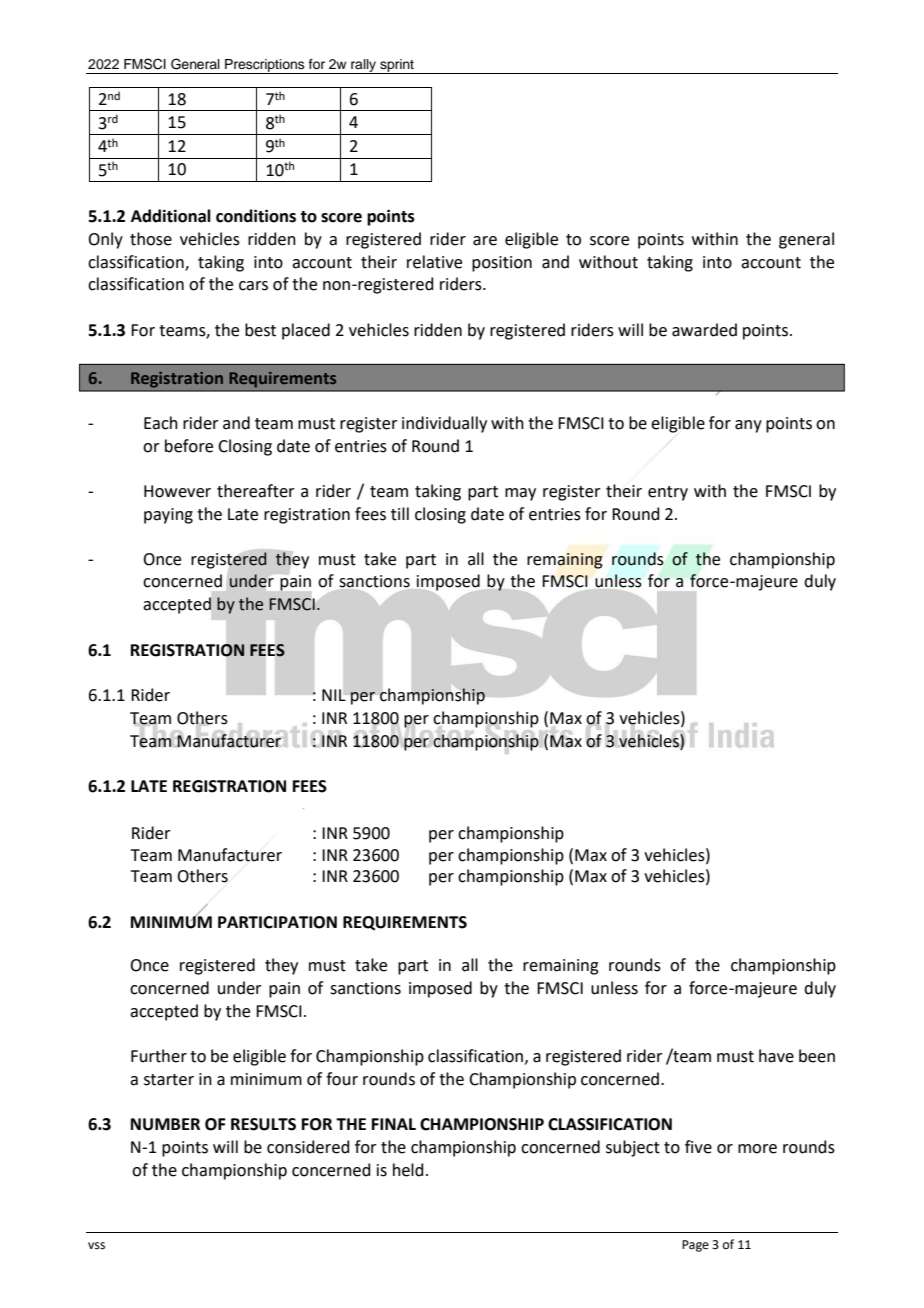  Describe the element at coordinates (408, 1170) in the screenshot. I see `held` at that location.
